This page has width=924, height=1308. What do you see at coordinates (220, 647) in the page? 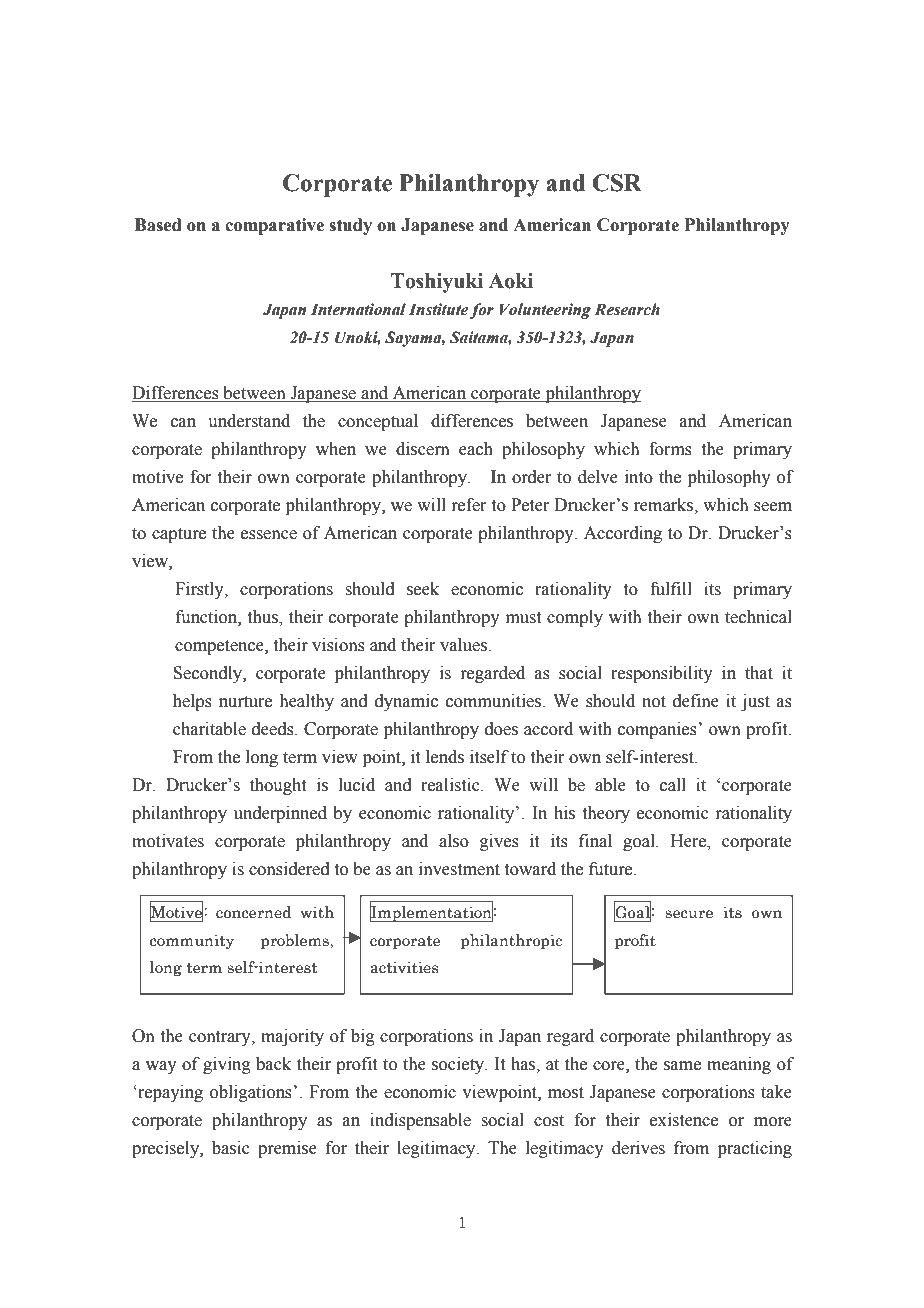
I see `competence` at bounding box center [220, 647].
